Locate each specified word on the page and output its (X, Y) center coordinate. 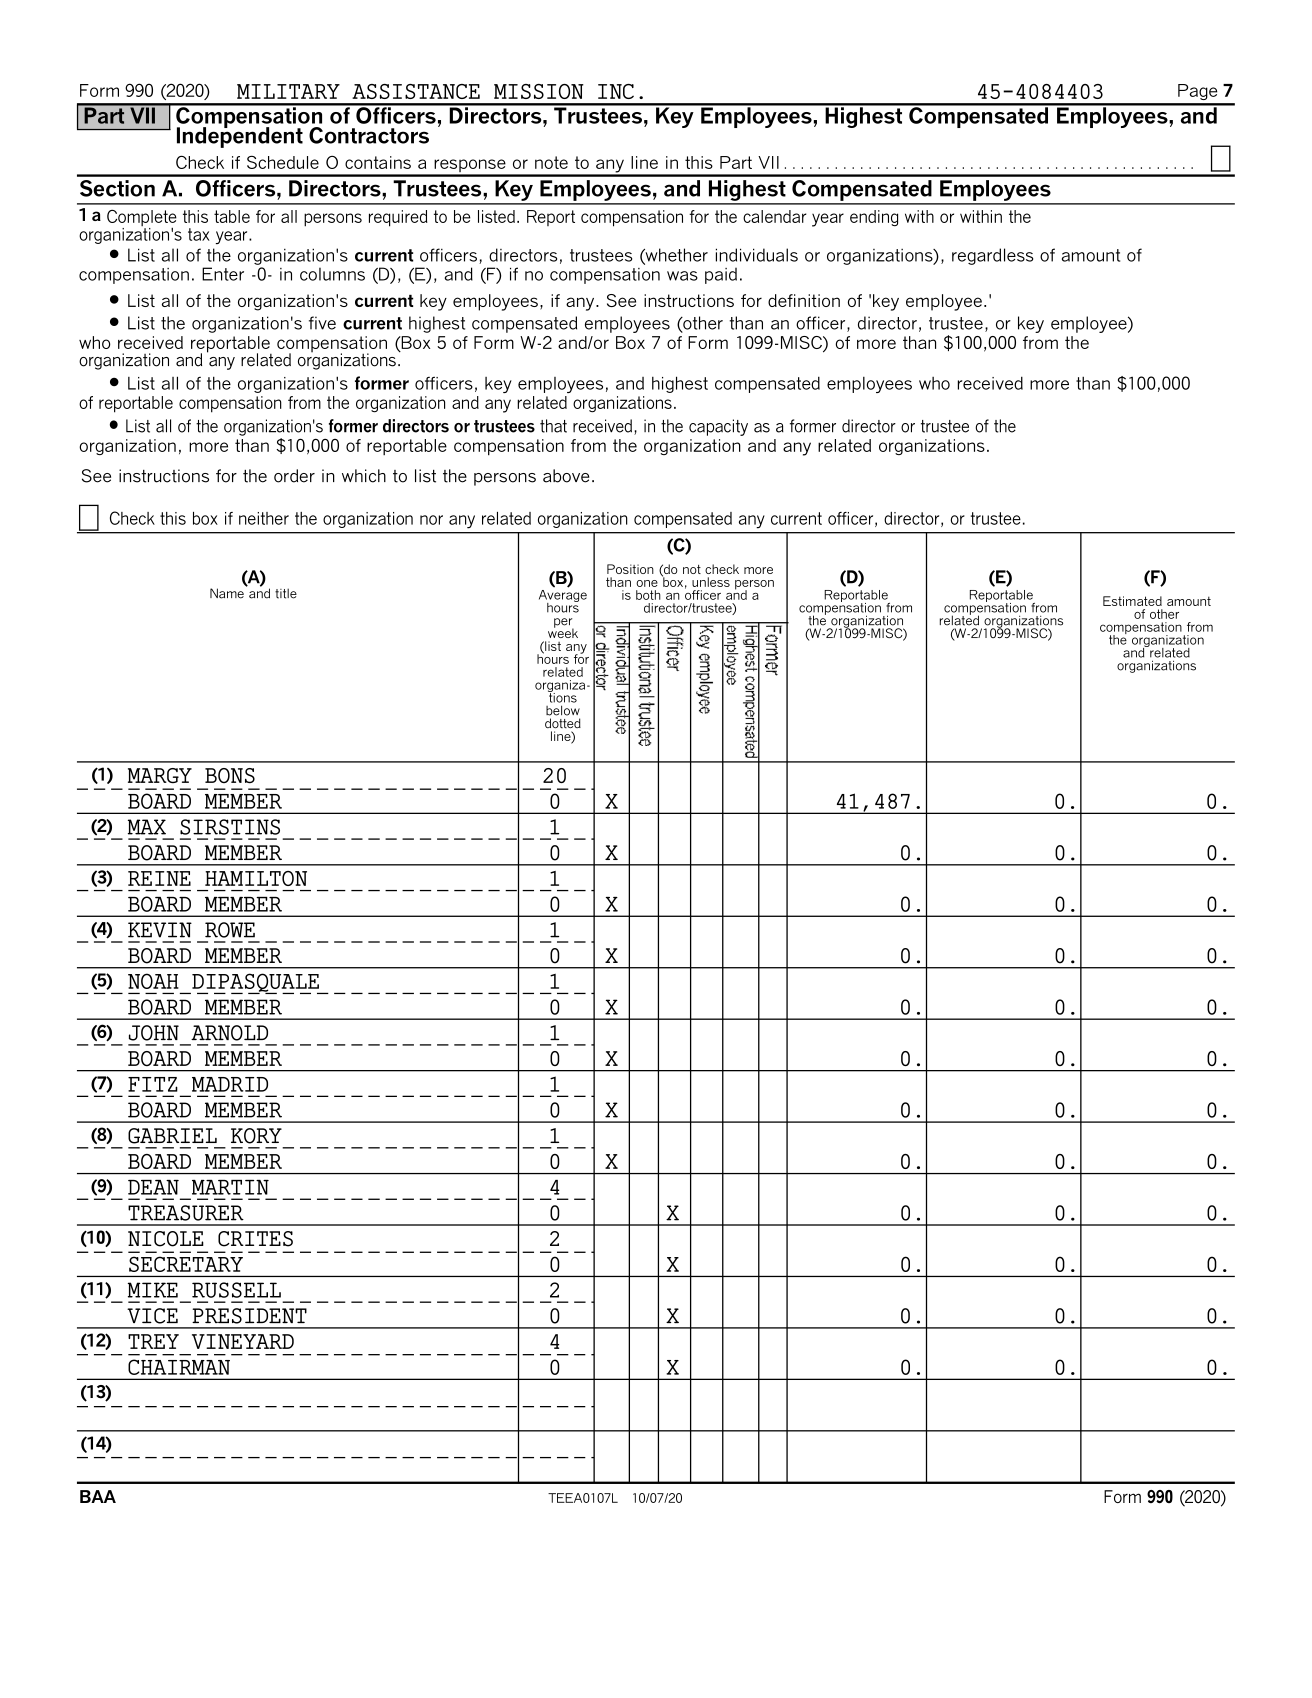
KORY (256, 1136)
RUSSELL (236, 1290)
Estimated (1132, 601)
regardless (992, 256)
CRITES (255, 1239)
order (294, 476)
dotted (563, 723)
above (566, 476)
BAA (98, 1496)
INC (616, 91)
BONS (230, 775)
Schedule (283, 162)
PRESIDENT (249, 1316)
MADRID (230, 1084)
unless (711, 582)
